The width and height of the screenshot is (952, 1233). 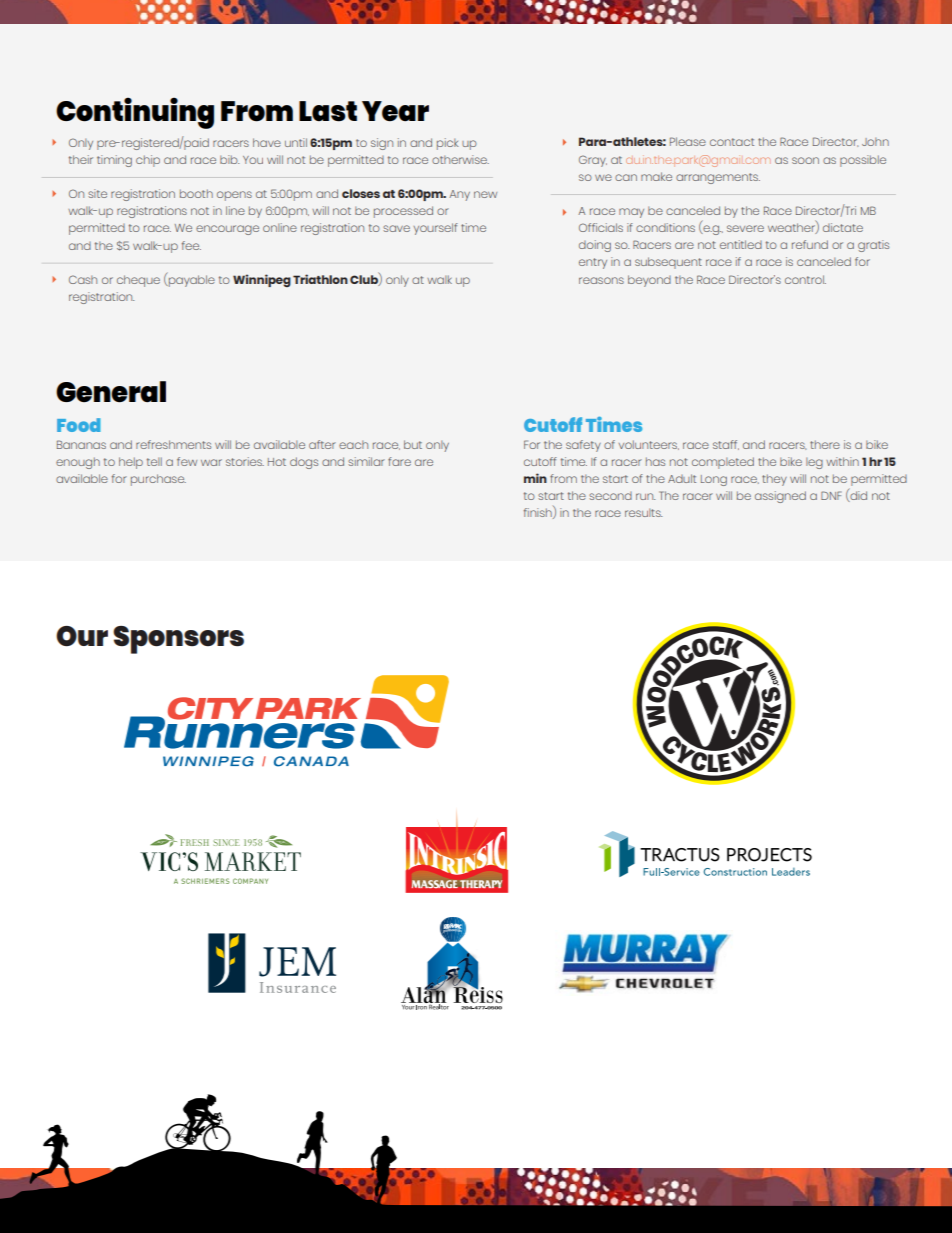 I want to click on but, so click(x=413, y=444).
